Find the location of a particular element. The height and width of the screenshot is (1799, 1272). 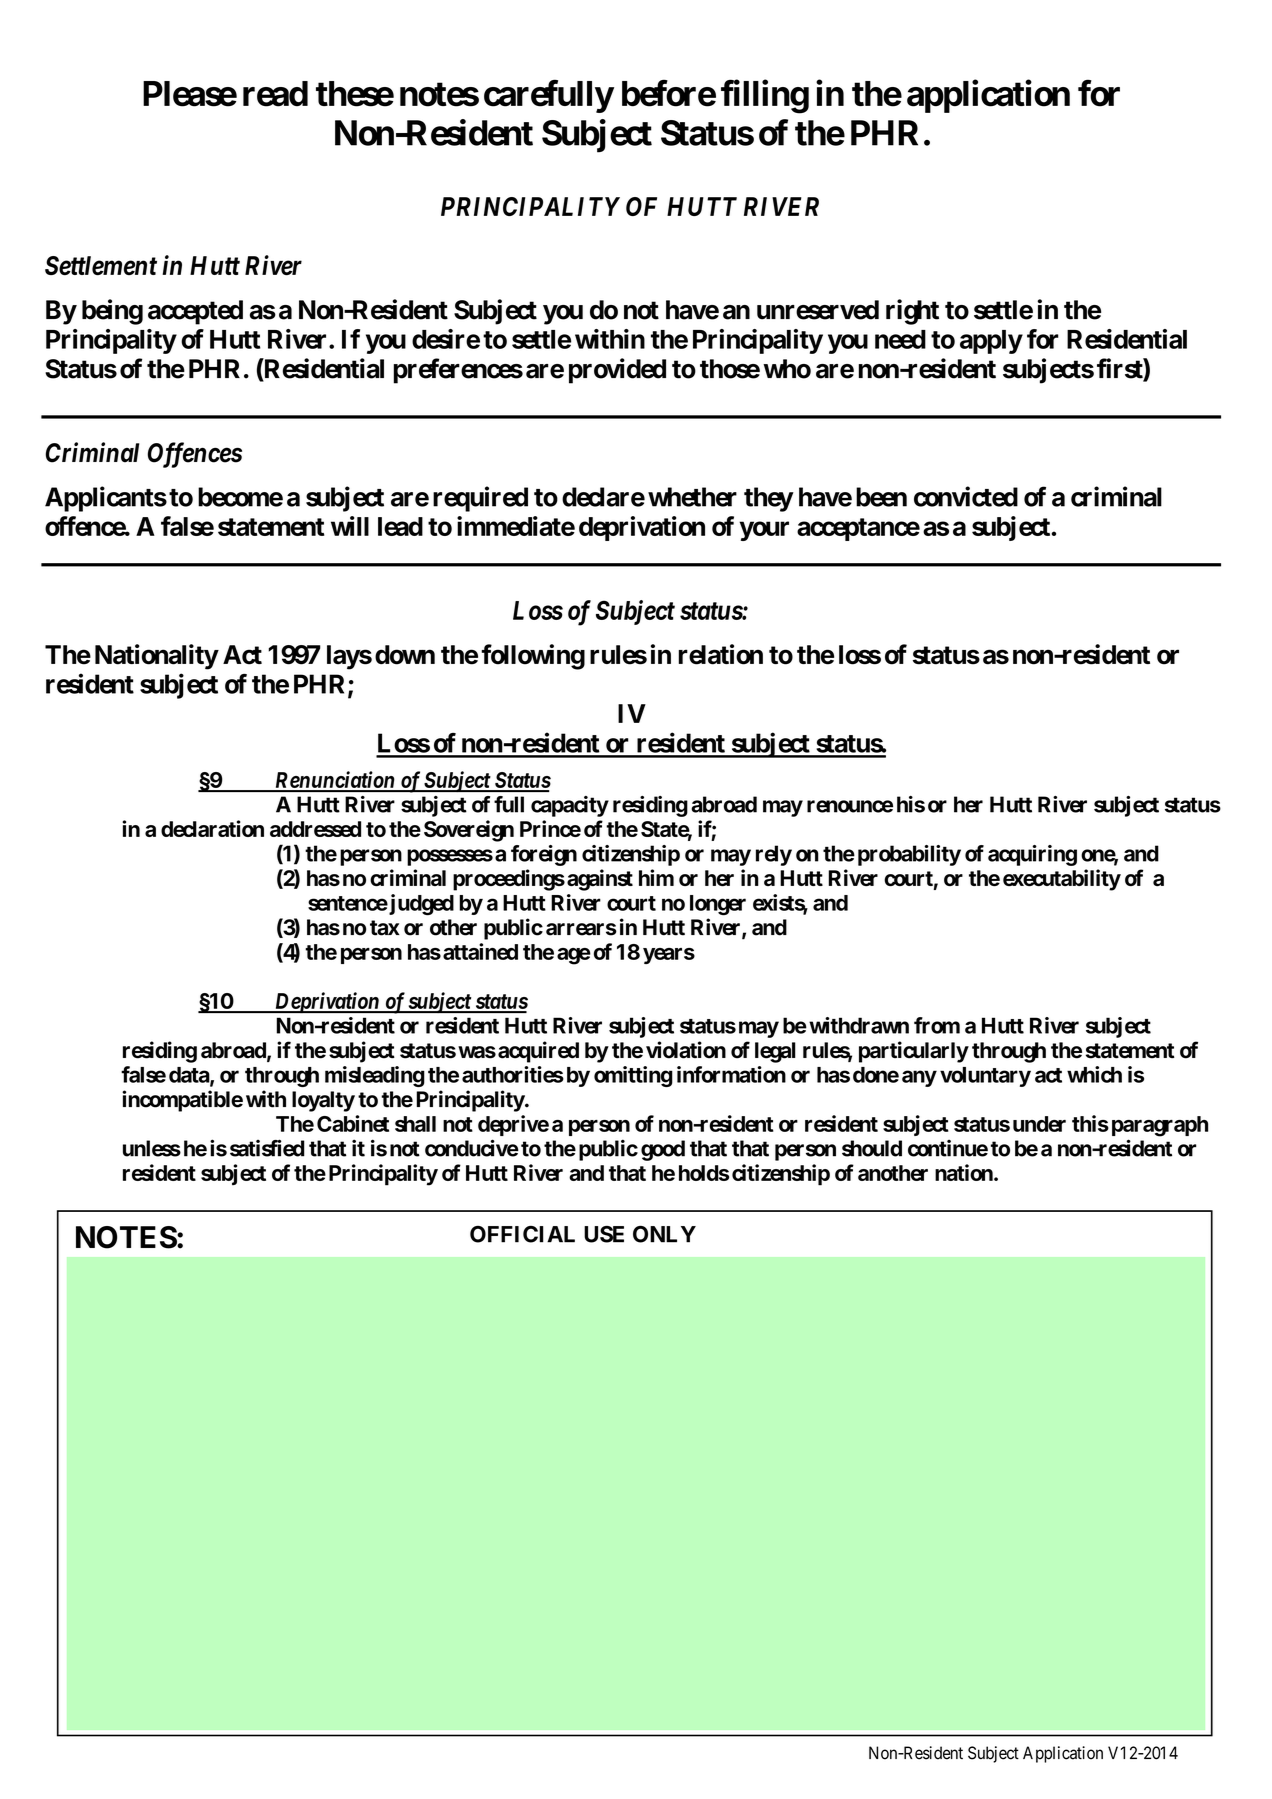

accepted is located at coordinates (195, 312).
